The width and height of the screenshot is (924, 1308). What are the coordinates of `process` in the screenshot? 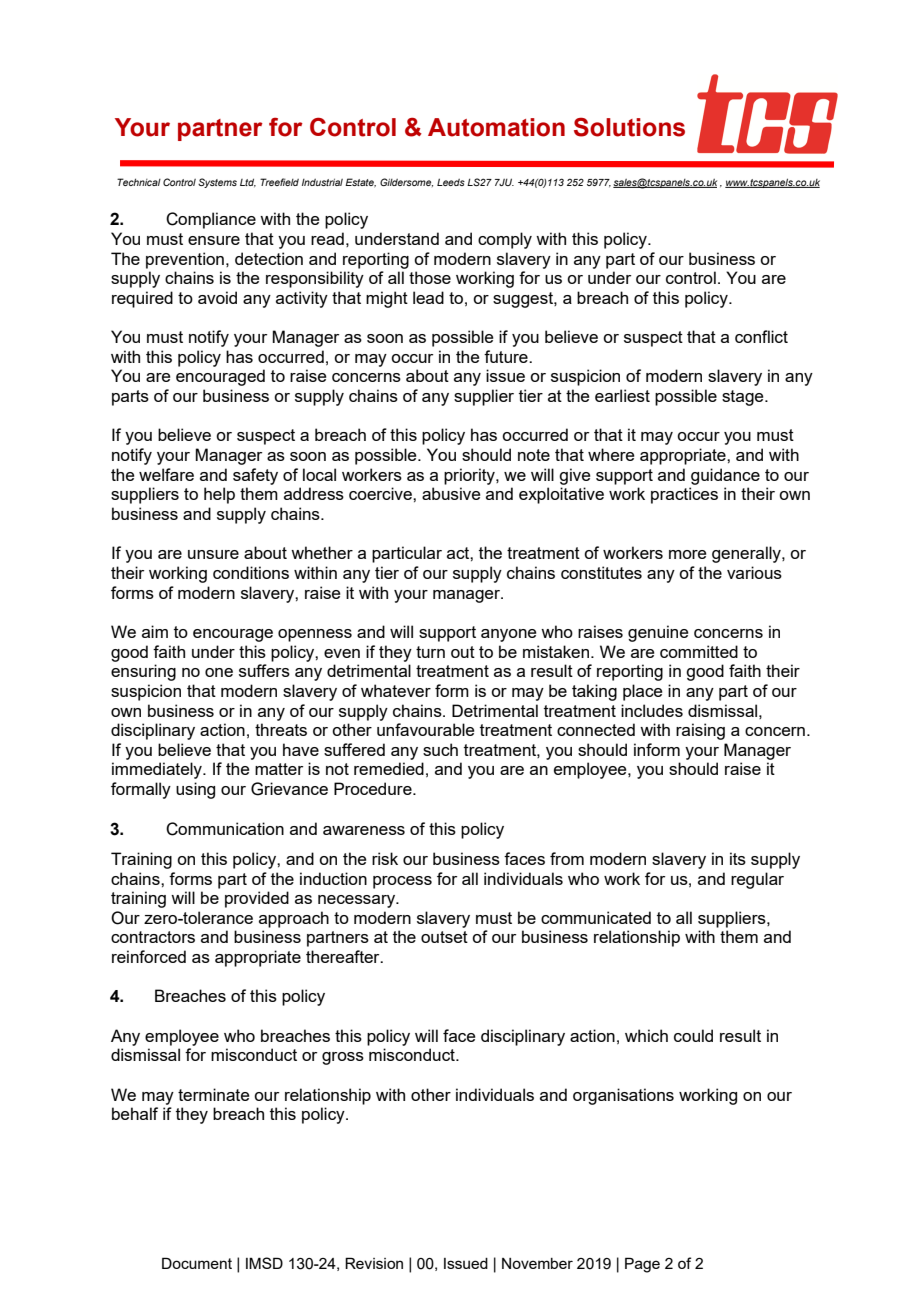 It's located at (402, 882).
